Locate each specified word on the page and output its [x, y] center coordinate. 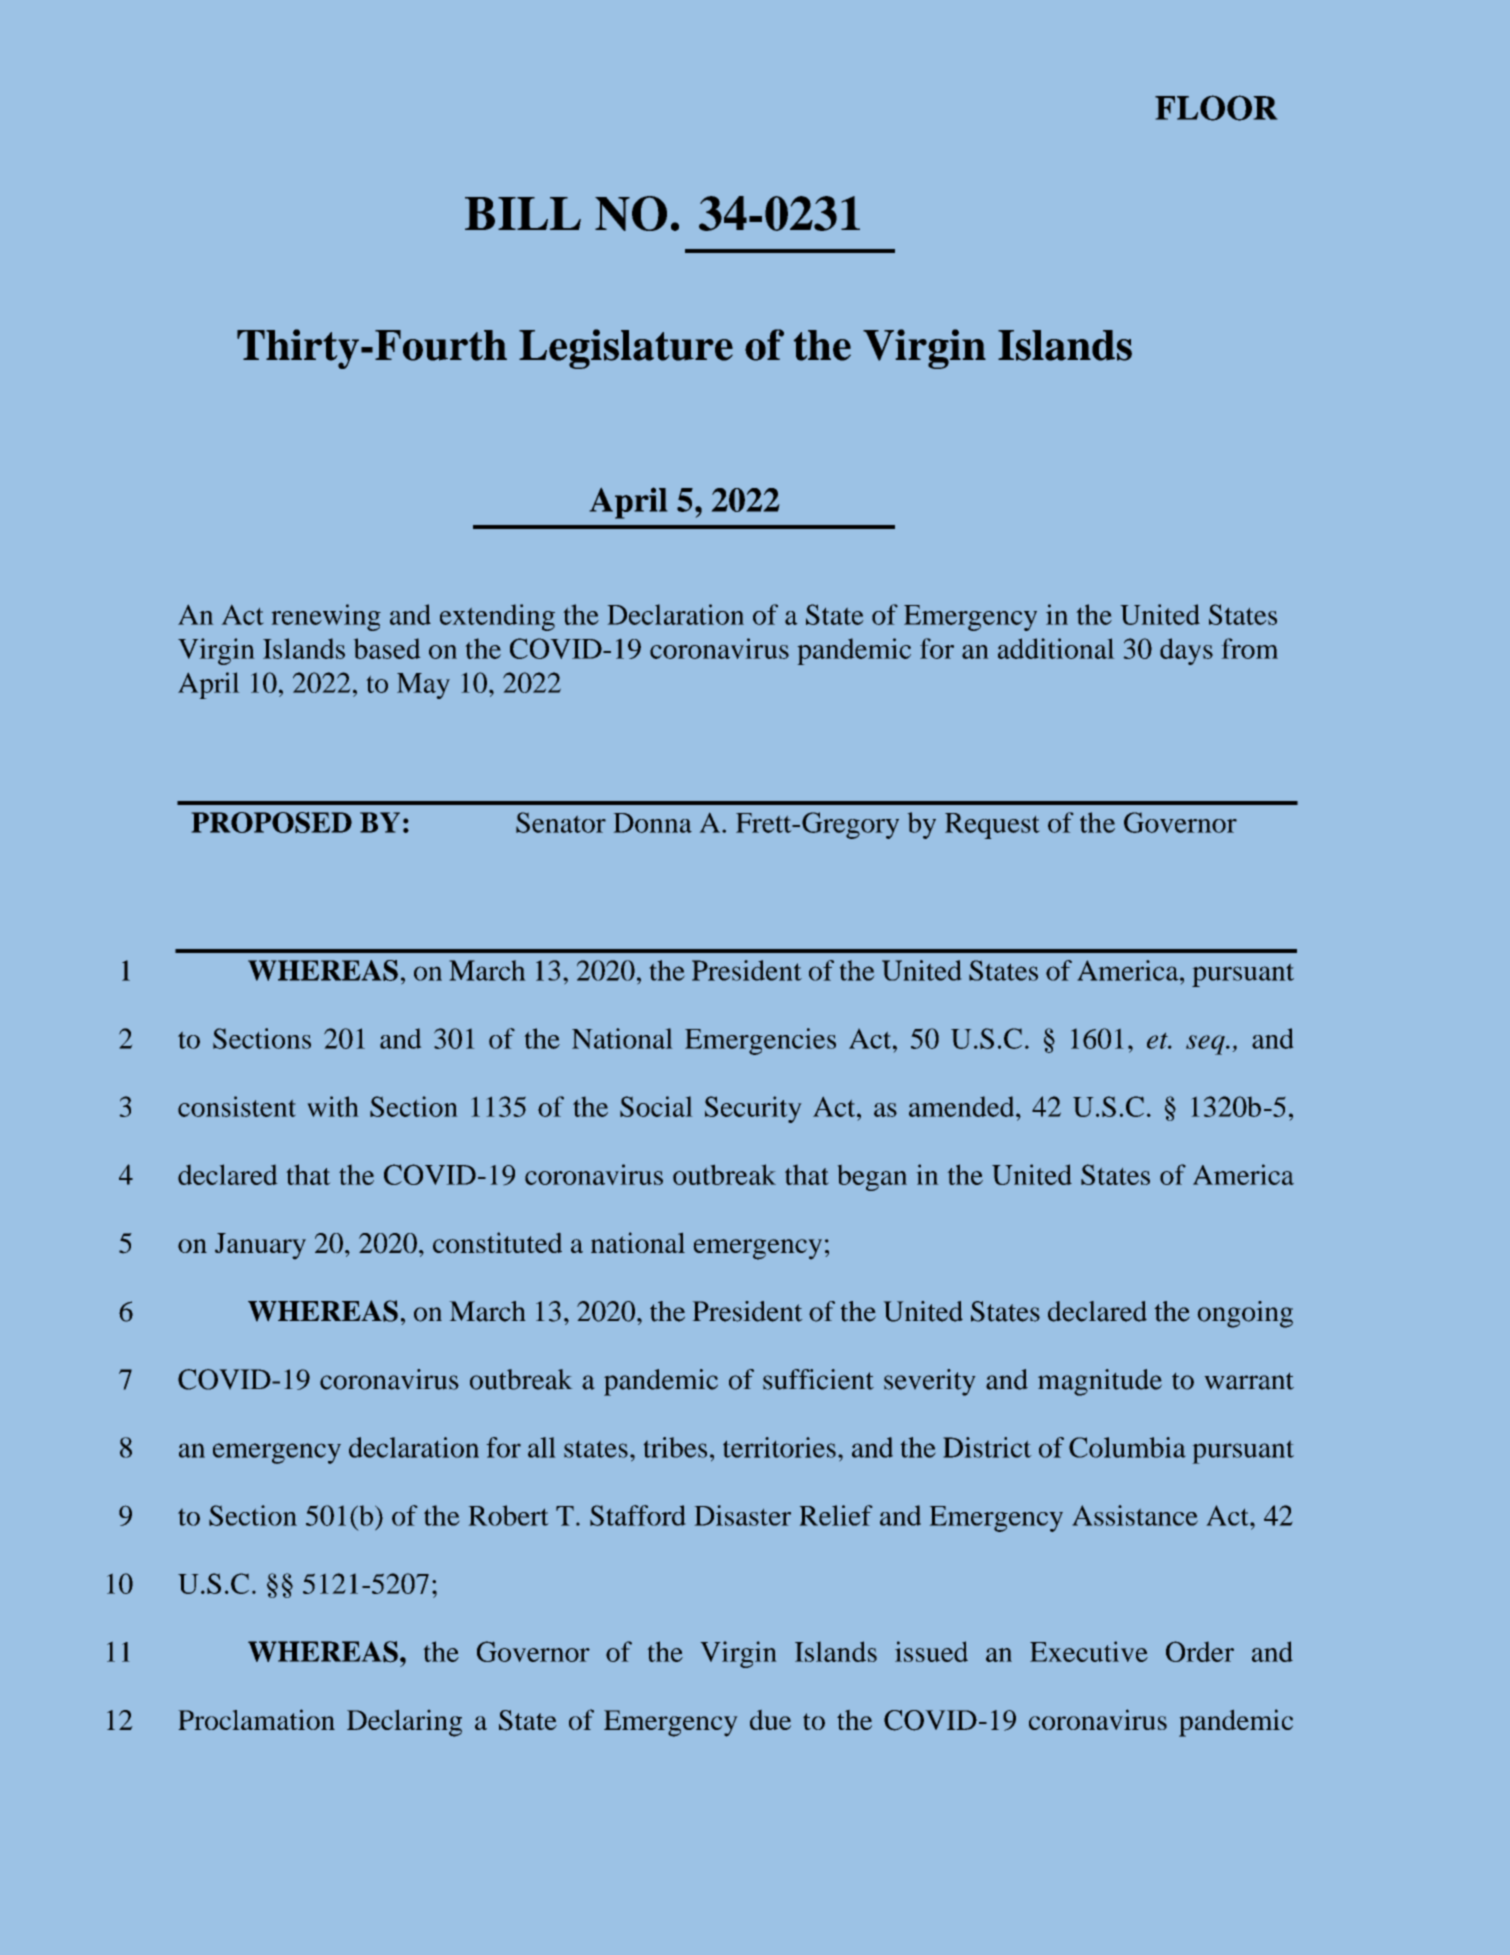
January [260, 1246]
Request [992, 826]
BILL [523, 213]
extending [497, 617]
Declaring [404, 1723]
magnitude [1100, 1382]
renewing [326, 617]
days [1186, 651]
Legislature [626, 349]
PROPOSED [272, 822]
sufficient [818, 1379]
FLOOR [1216, 108]
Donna [653, 823]
